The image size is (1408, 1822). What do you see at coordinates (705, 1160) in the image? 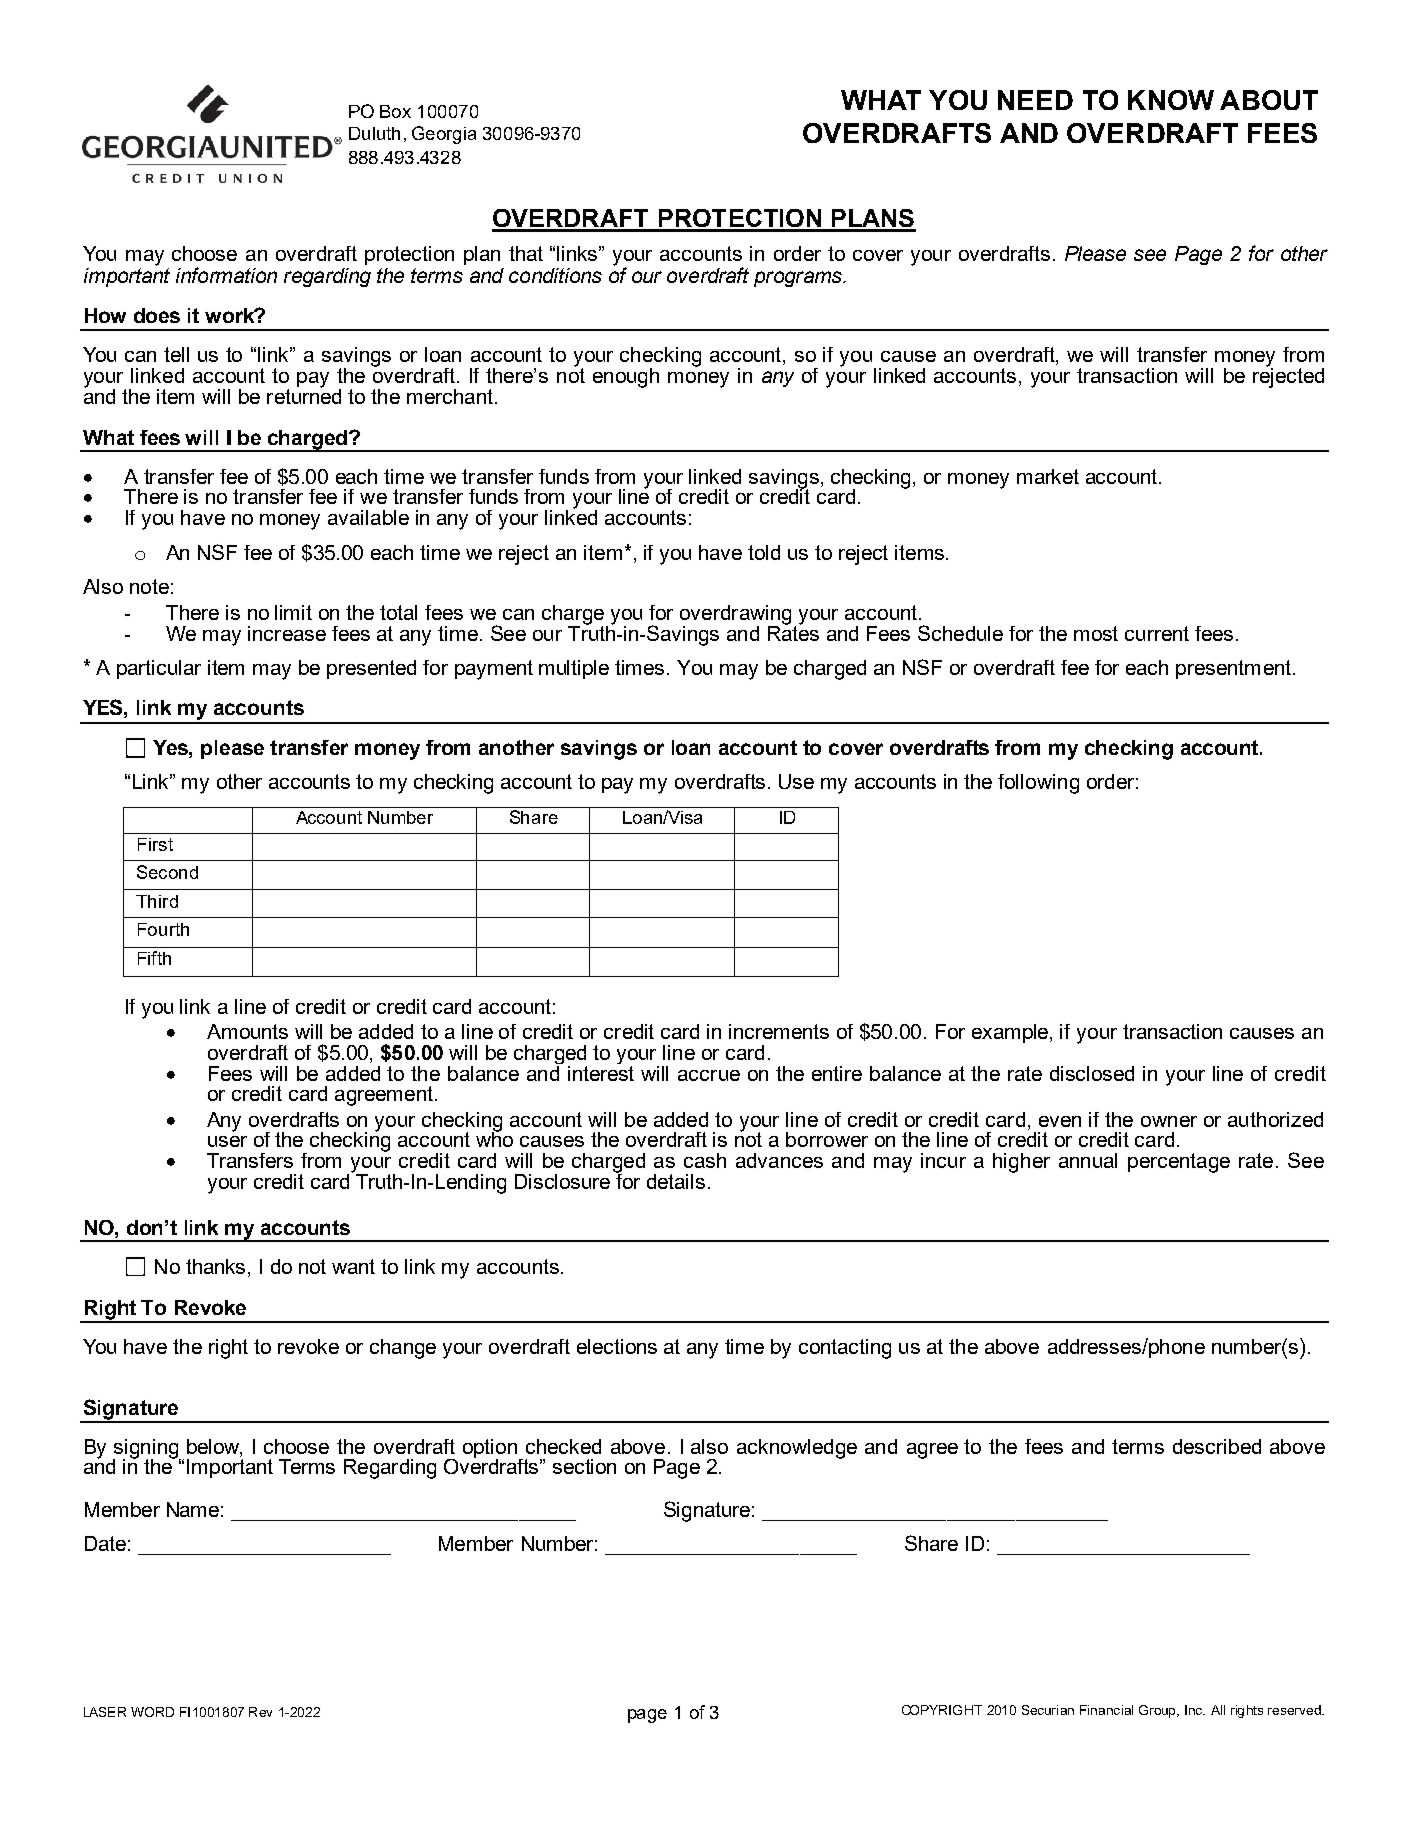
I see `cash` at bounding box center [705, 1160].
